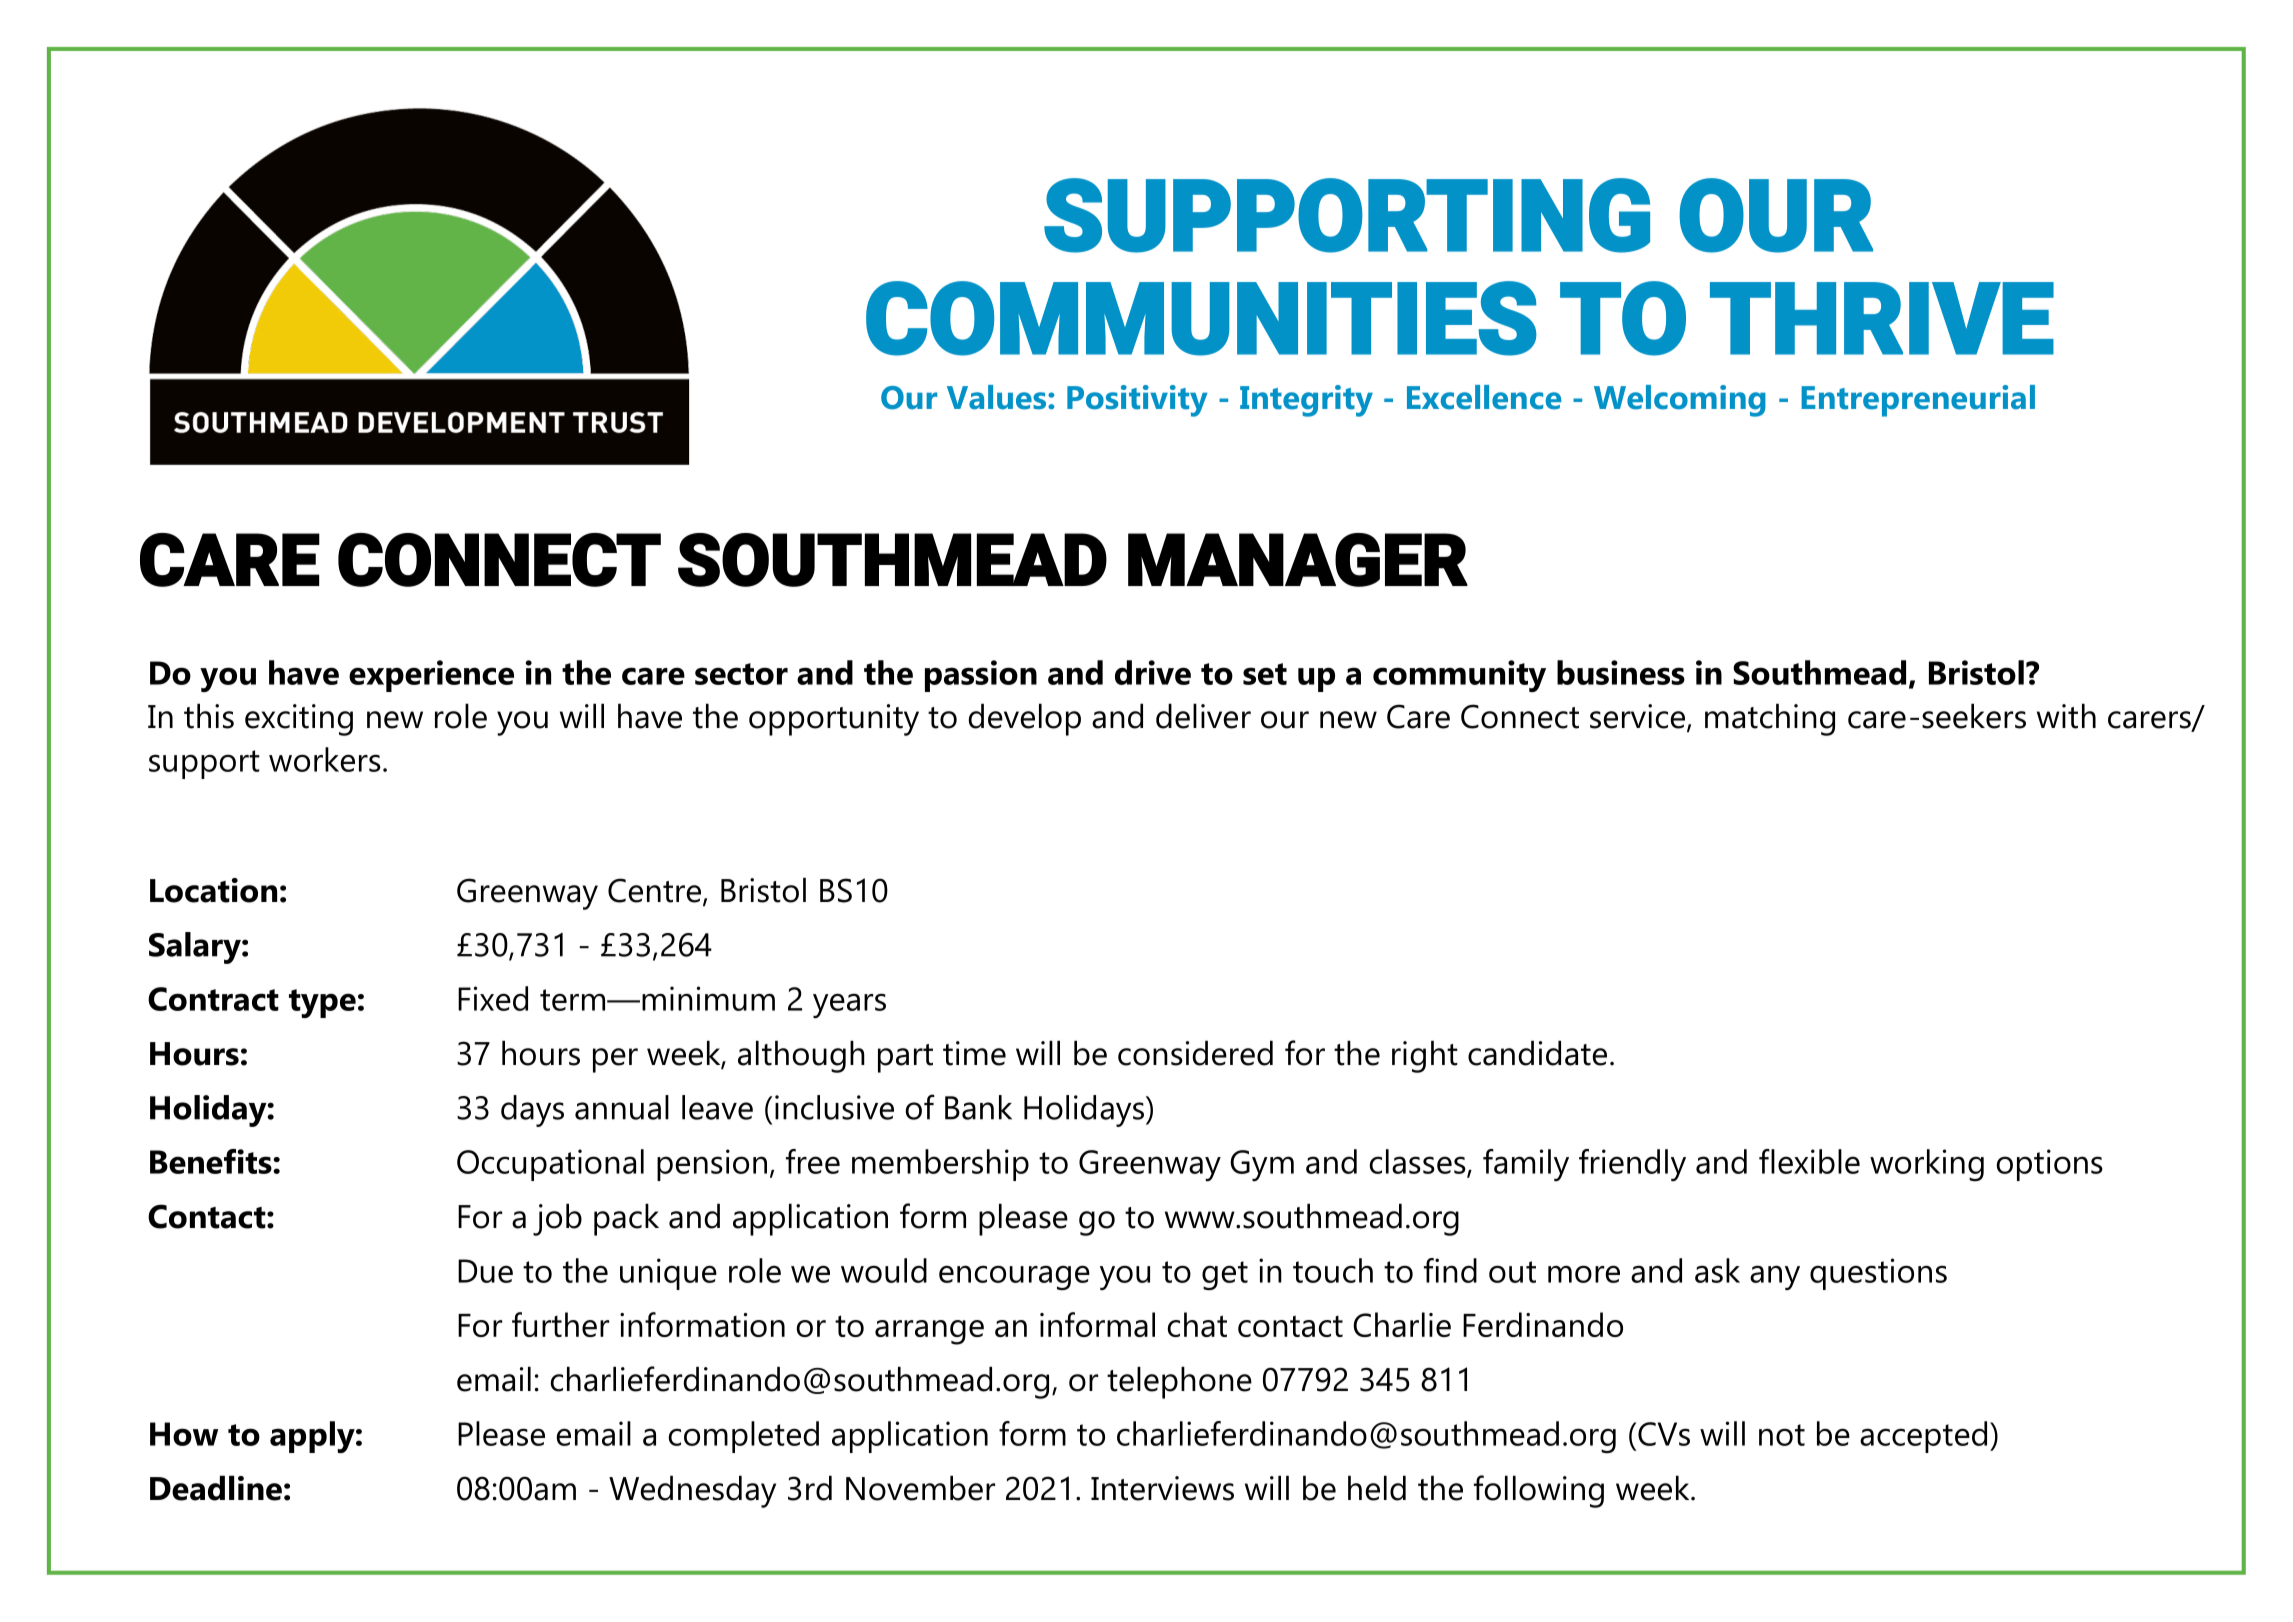 The height and width of the page is (1622, 2293). I want to click on MANAGER, so click(1298, 560).
